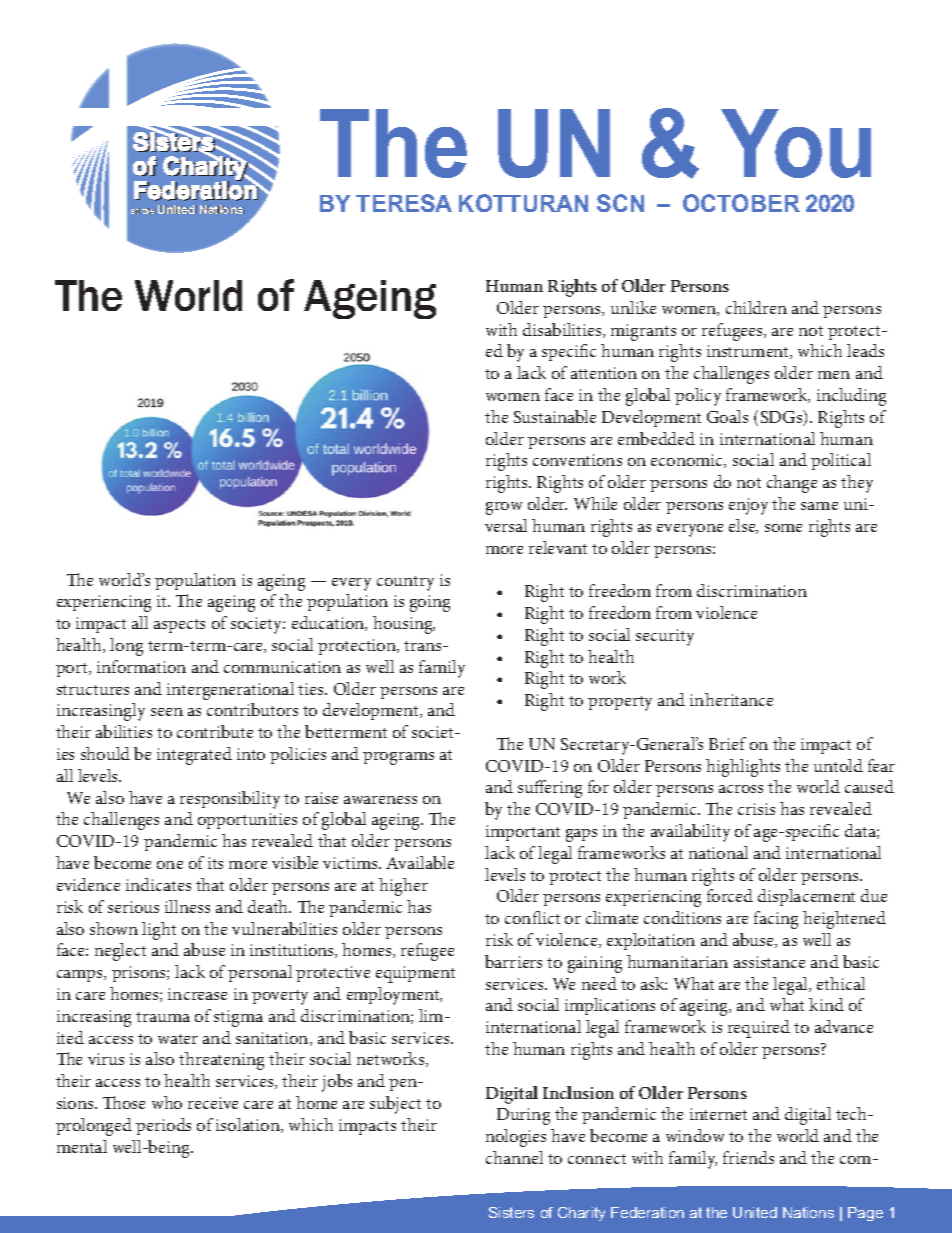 Image resolution: width=952 pixels, height=1233 pixels. I want to click on TERESA, so click(404, 203).
